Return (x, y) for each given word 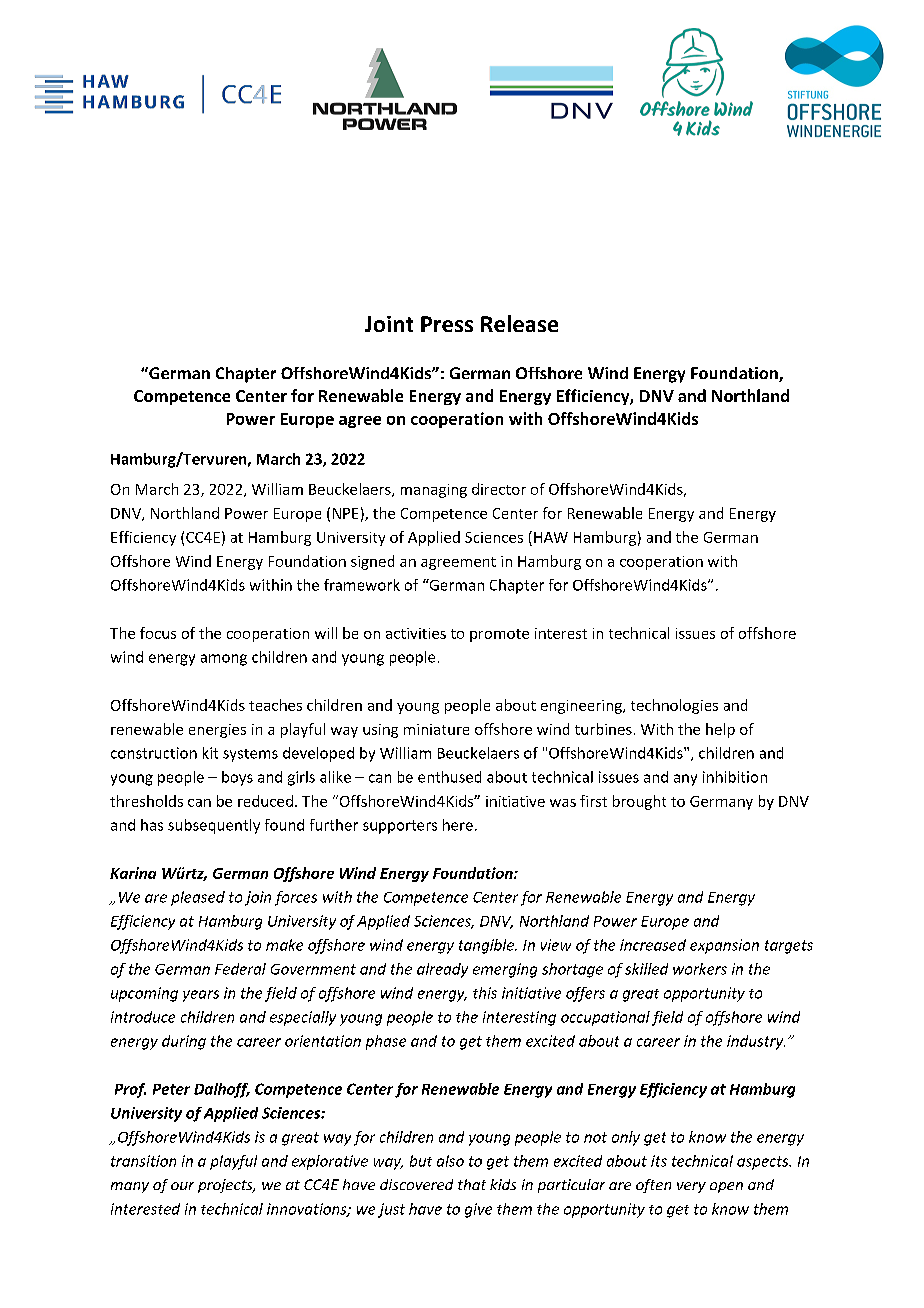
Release (519, 323)
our (182, 1186)
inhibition (735, 777)
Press (447, 324)
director (499, 489)
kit (210, 753)
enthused (449, 777)
